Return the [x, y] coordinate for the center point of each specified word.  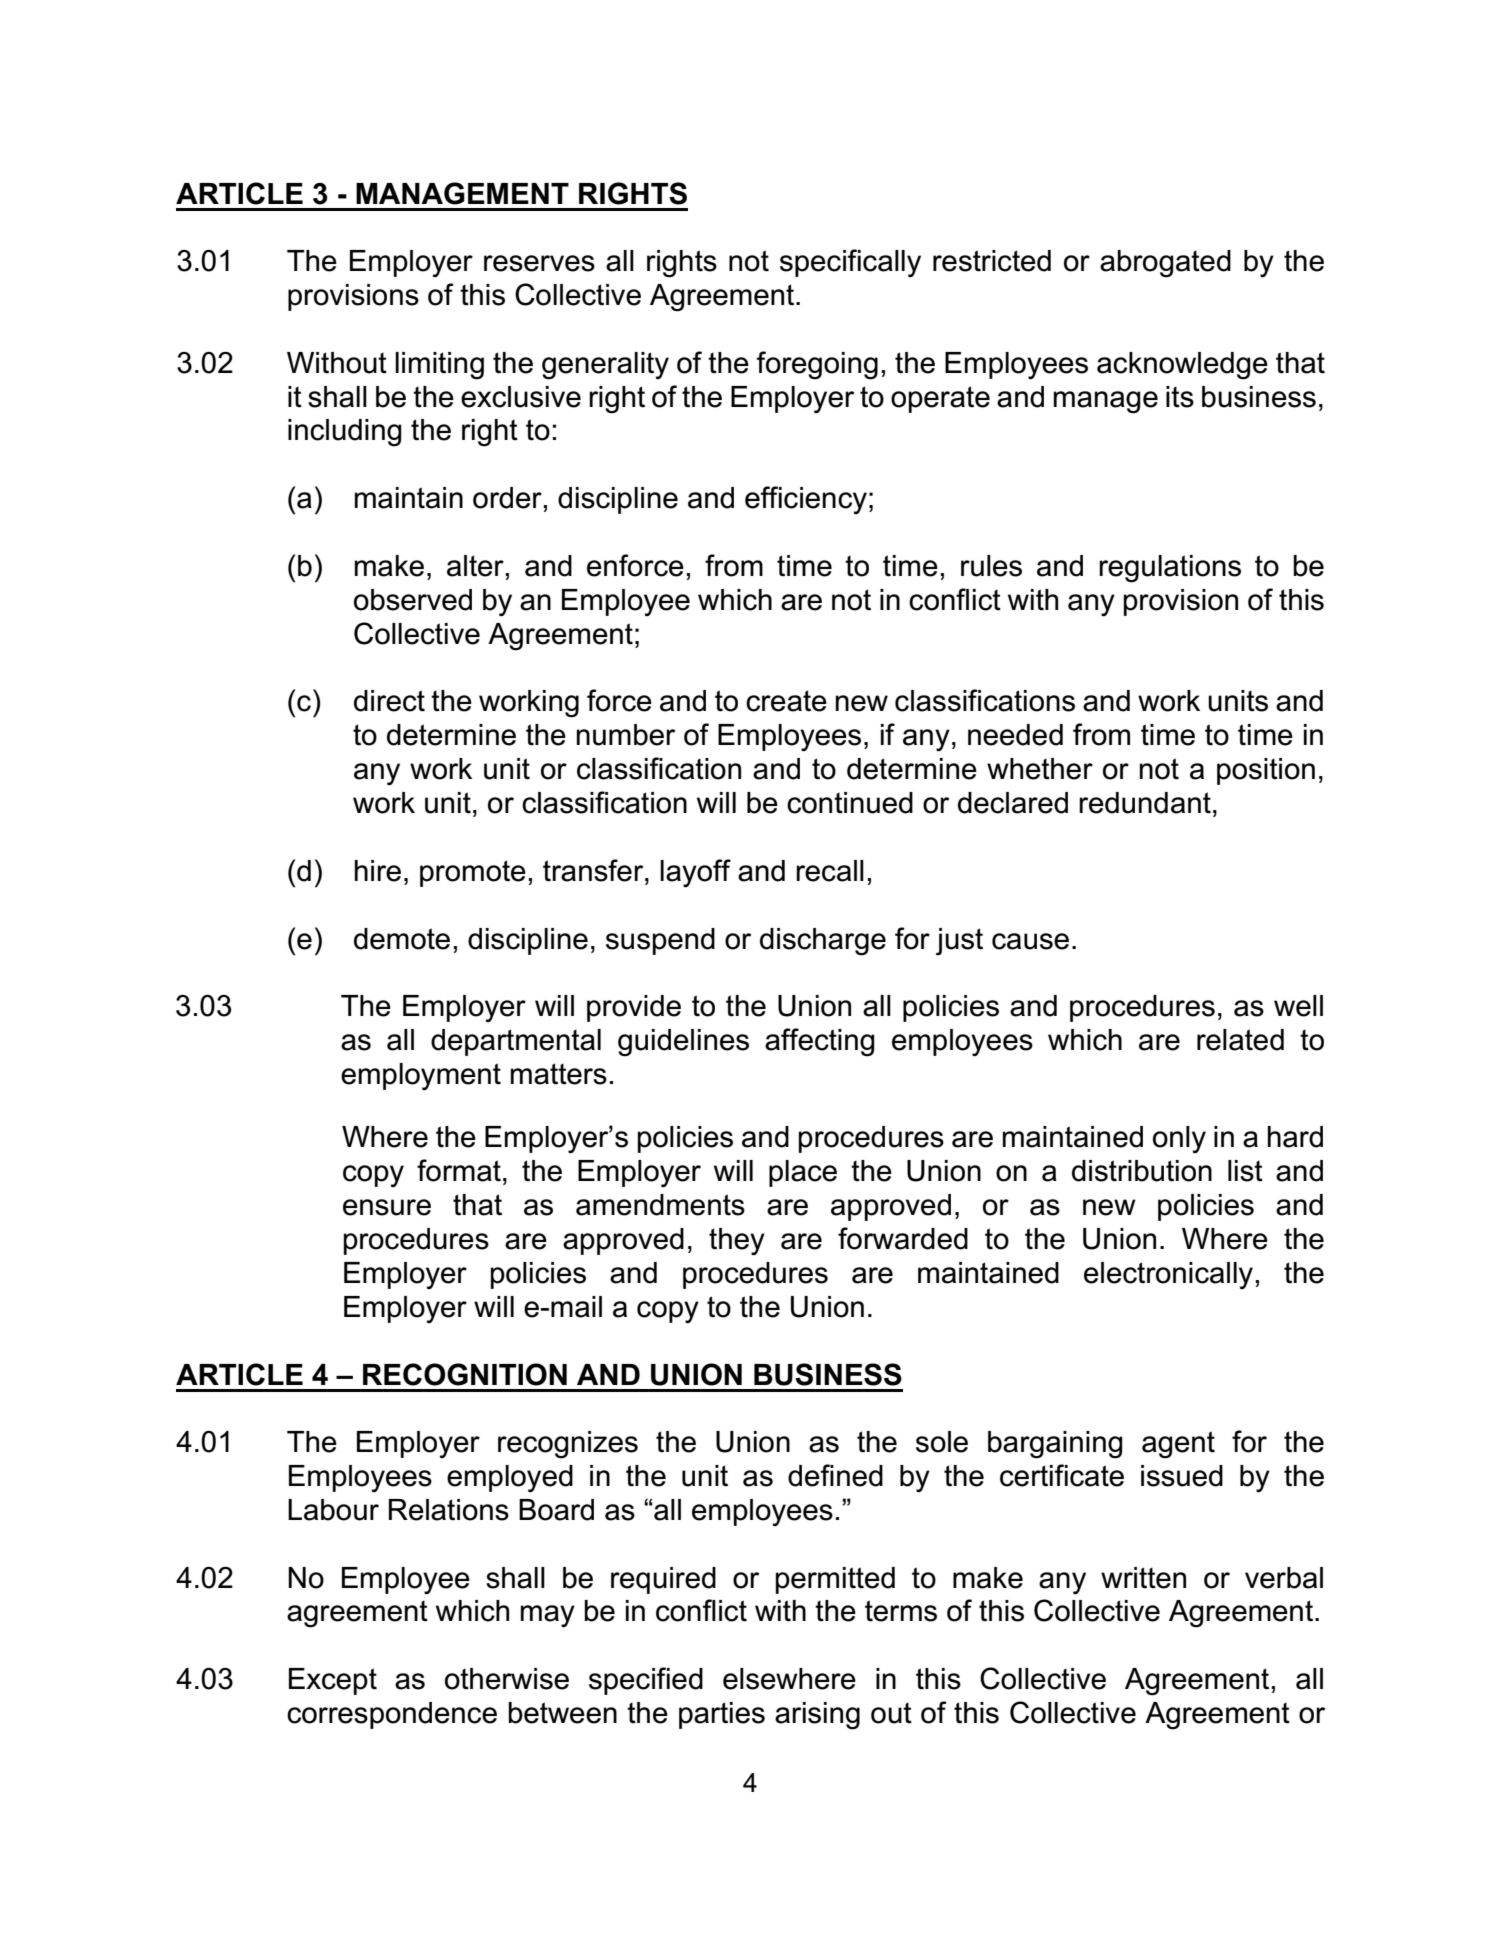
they [737, 1242]
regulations [1170, 569]
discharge [823, 942]
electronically [1168, 1275]
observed [413, 600]
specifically [850, 263]
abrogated [1165, 264]
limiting [439, 366]
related [1240, 1040]
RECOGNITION [465, 1374]
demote [402, 939]
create [786, 701]
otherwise [507, 1679]
